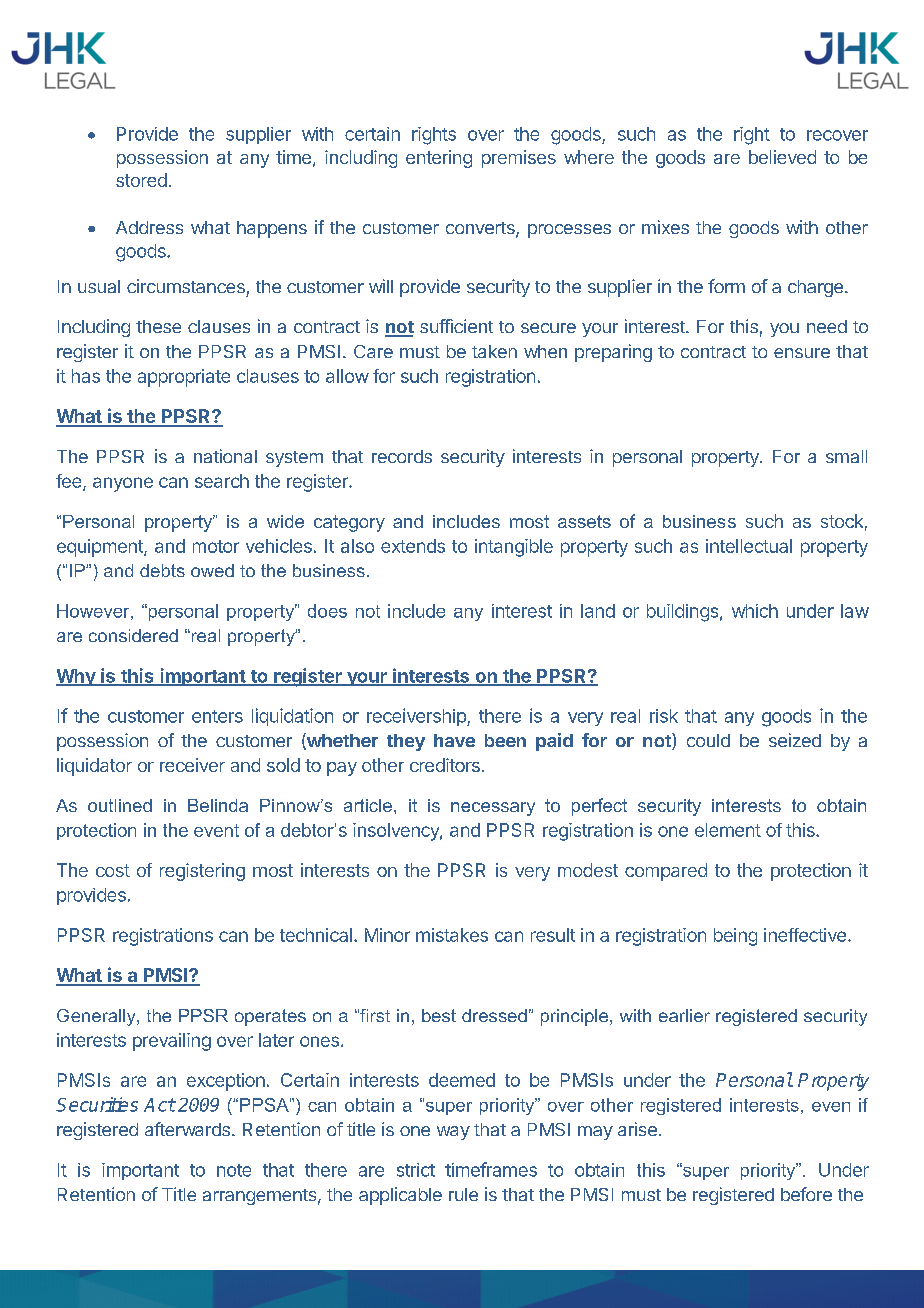 The image size is (924, 1308). I want to click on cost, so click(113, 870).
